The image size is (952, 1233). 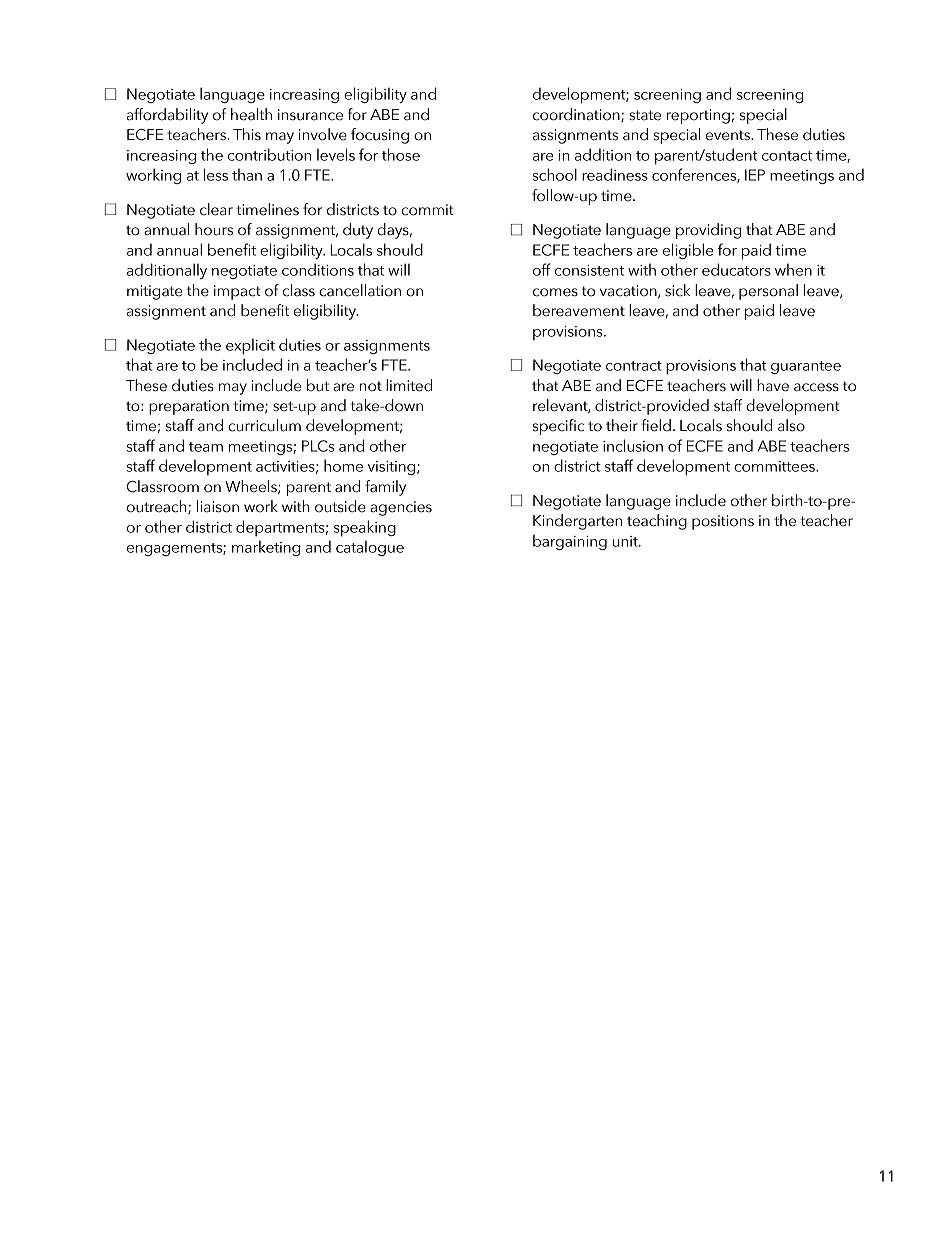 What do you see at coordinates (266, 548) in the screenshot?
I see `marketing` at bounding box center [266, 548].
